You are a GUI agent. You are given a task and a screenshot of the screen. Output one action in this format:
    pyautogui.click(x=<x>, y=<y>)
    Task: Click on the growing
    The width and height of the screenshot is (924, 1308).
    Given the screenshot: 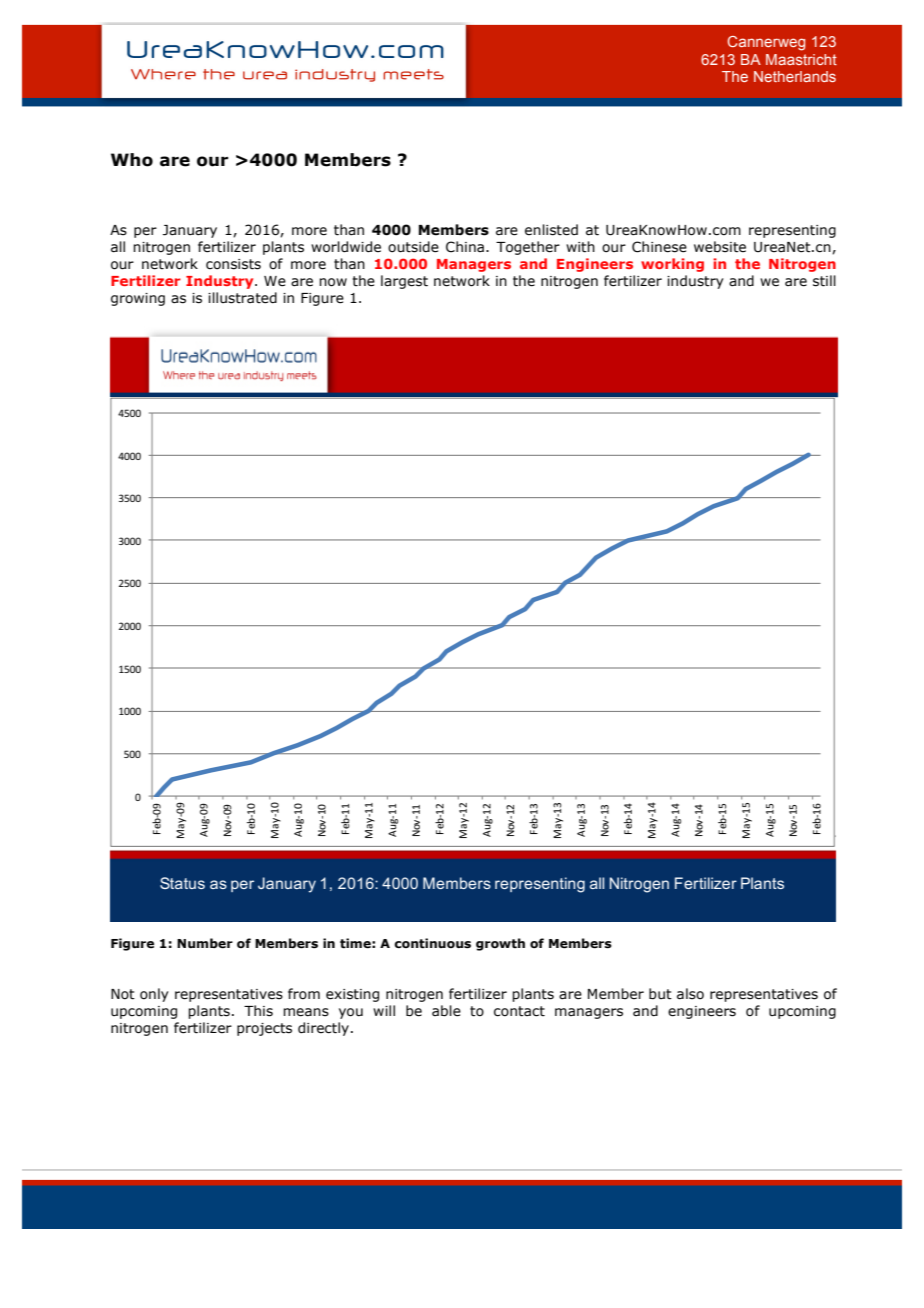 What is the action you would take?
    pyautogui.click(x=138, y=299)
